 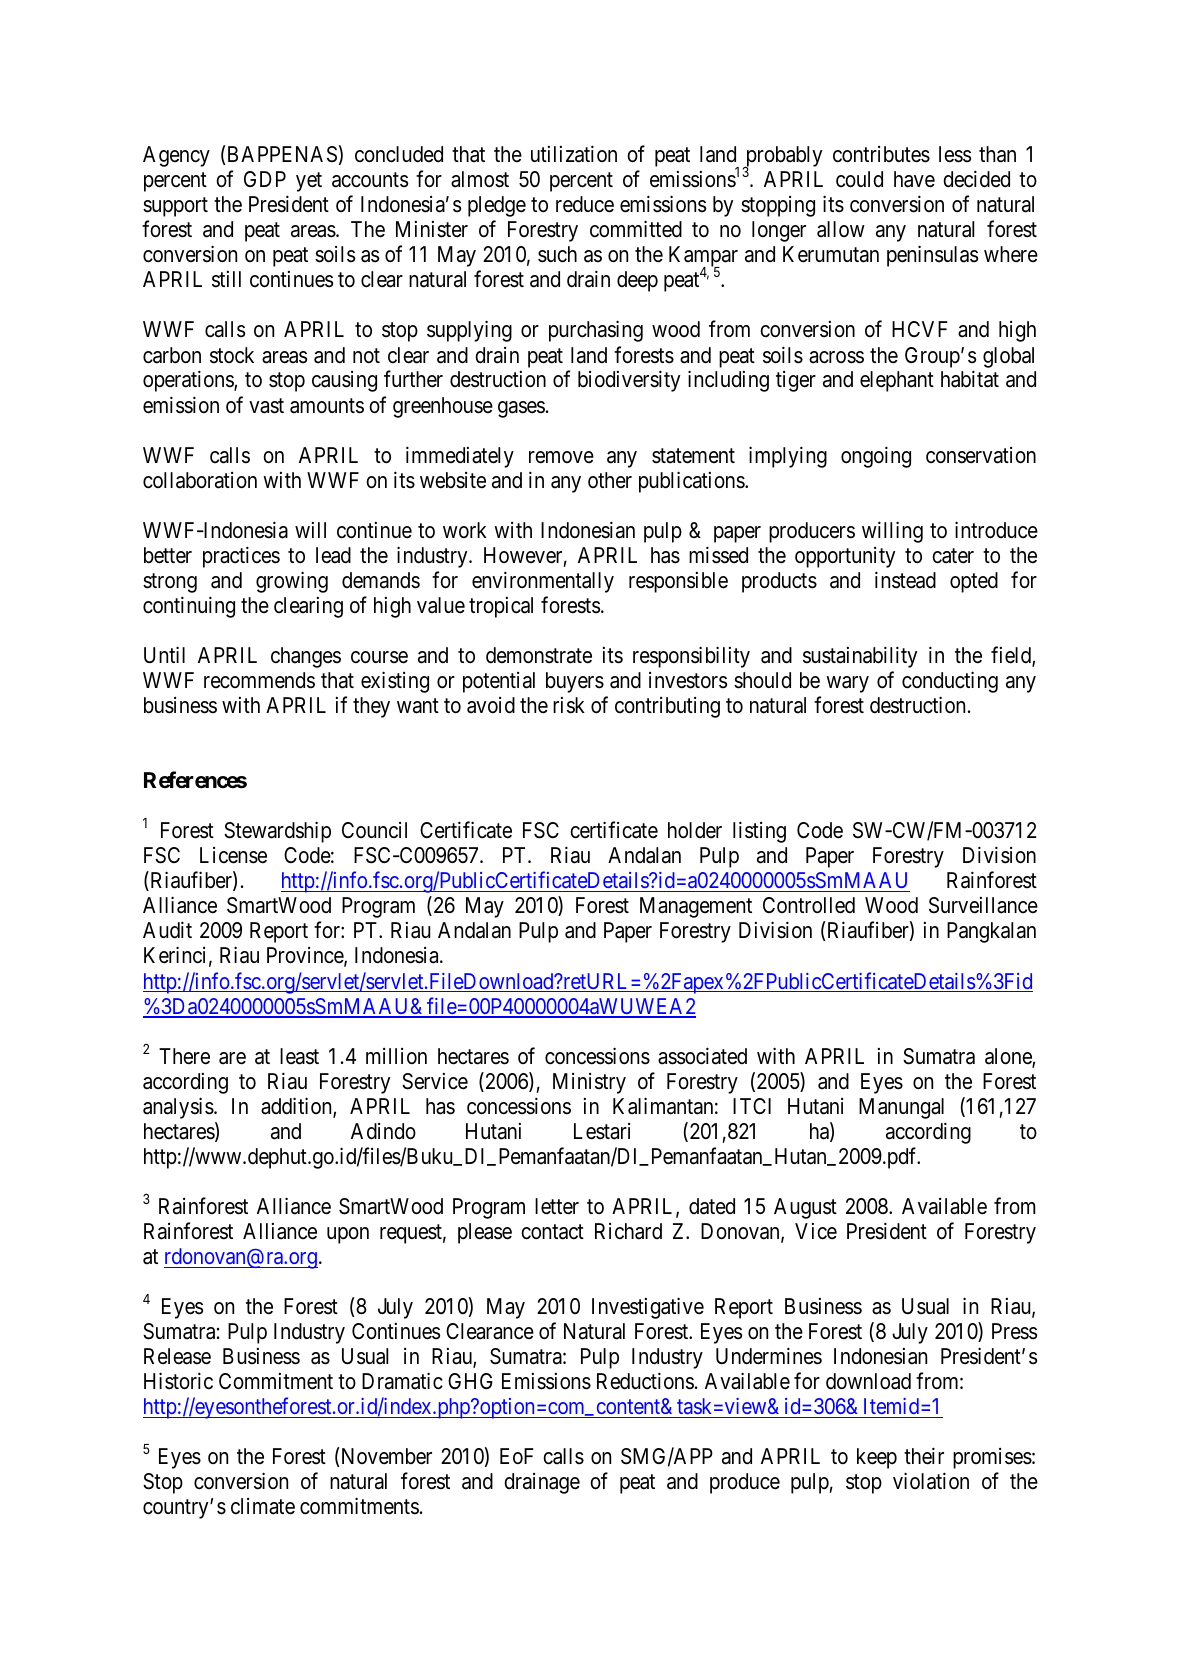 I want to click on have, so click(x=914, y=179).
